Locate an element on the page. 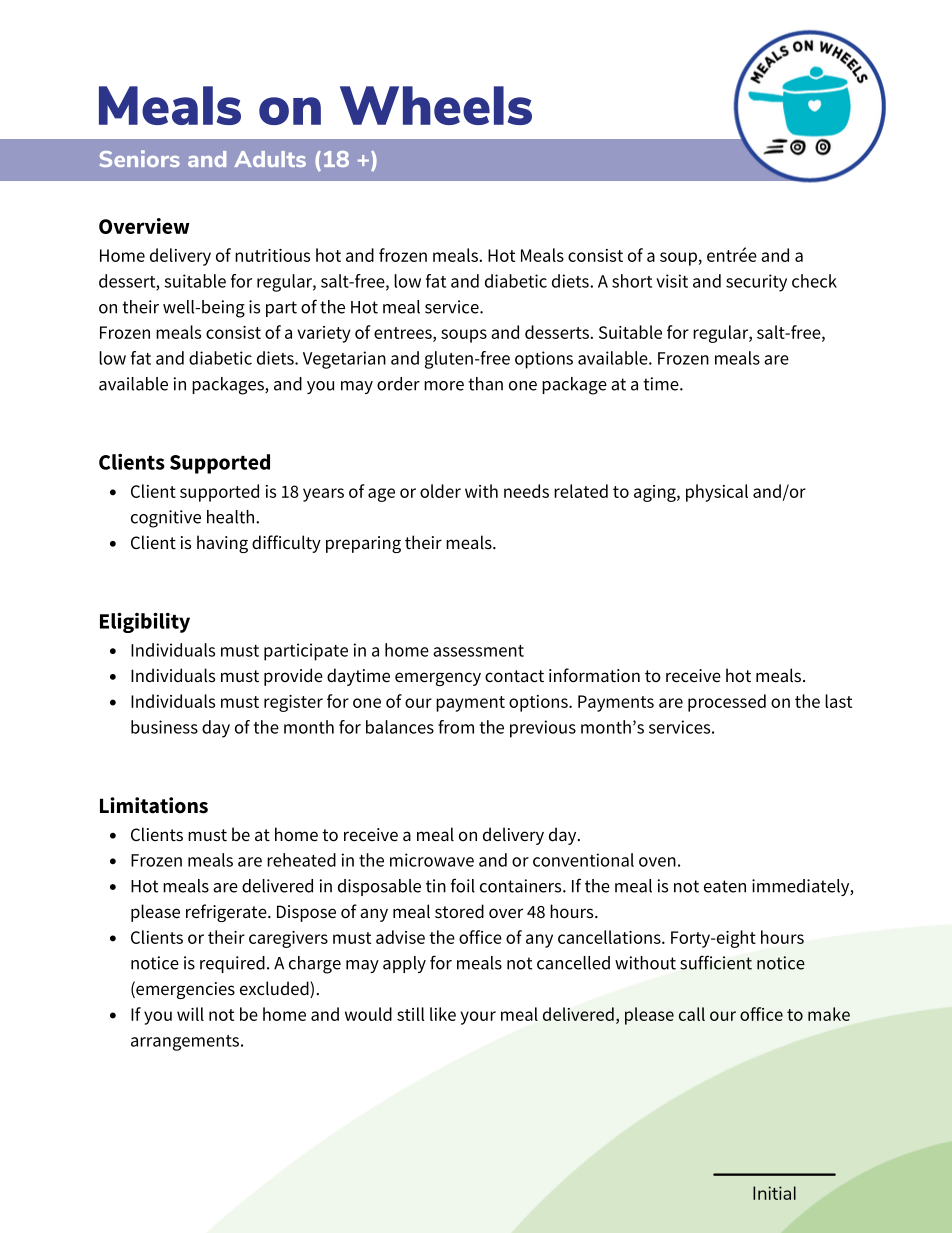 Image resolution: width=952 pixels, height=1233 pixels. processed is located at coordinates (727, 703).
